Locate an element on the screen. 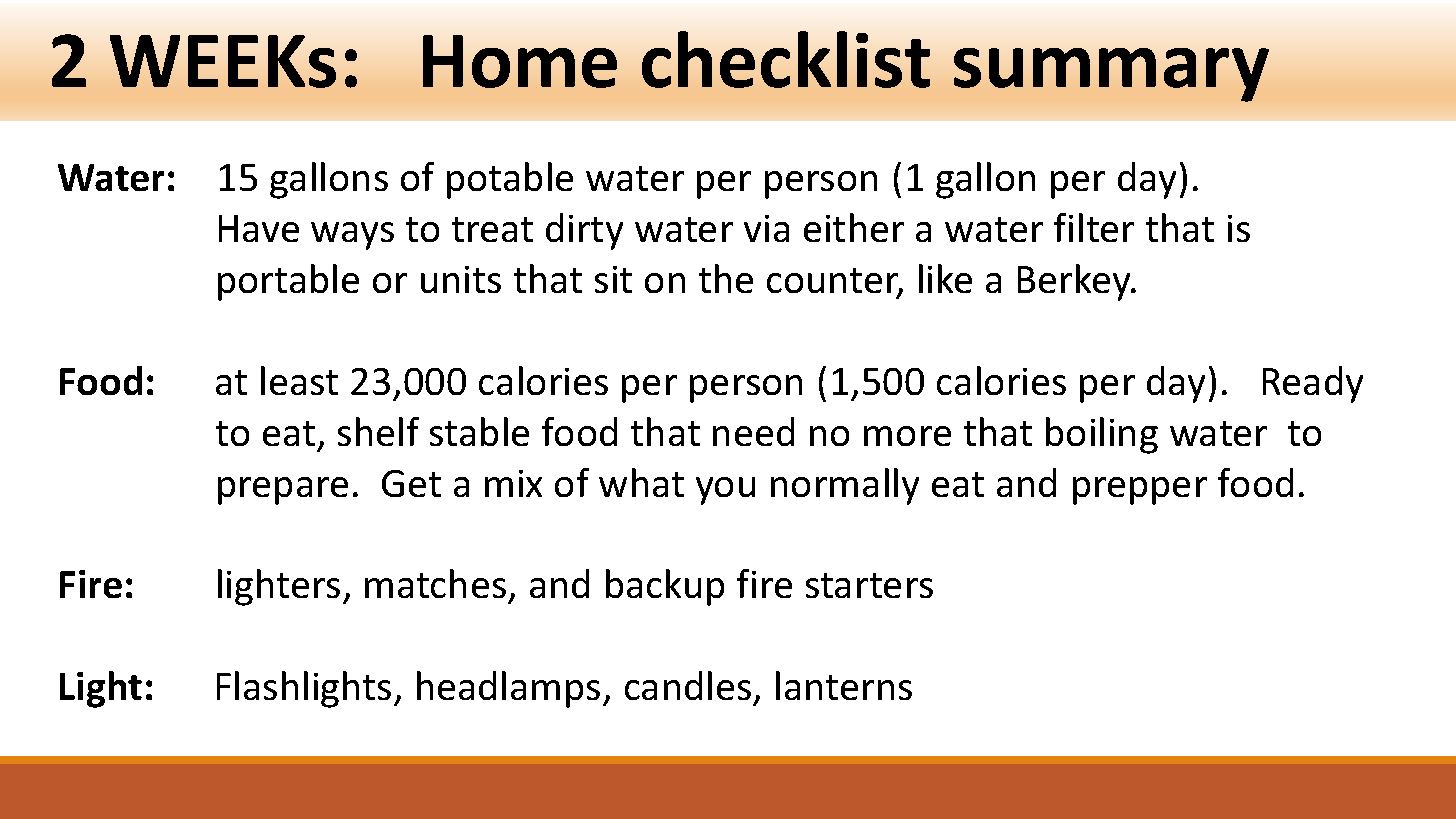  matches is located at coordinates (435, 583).
